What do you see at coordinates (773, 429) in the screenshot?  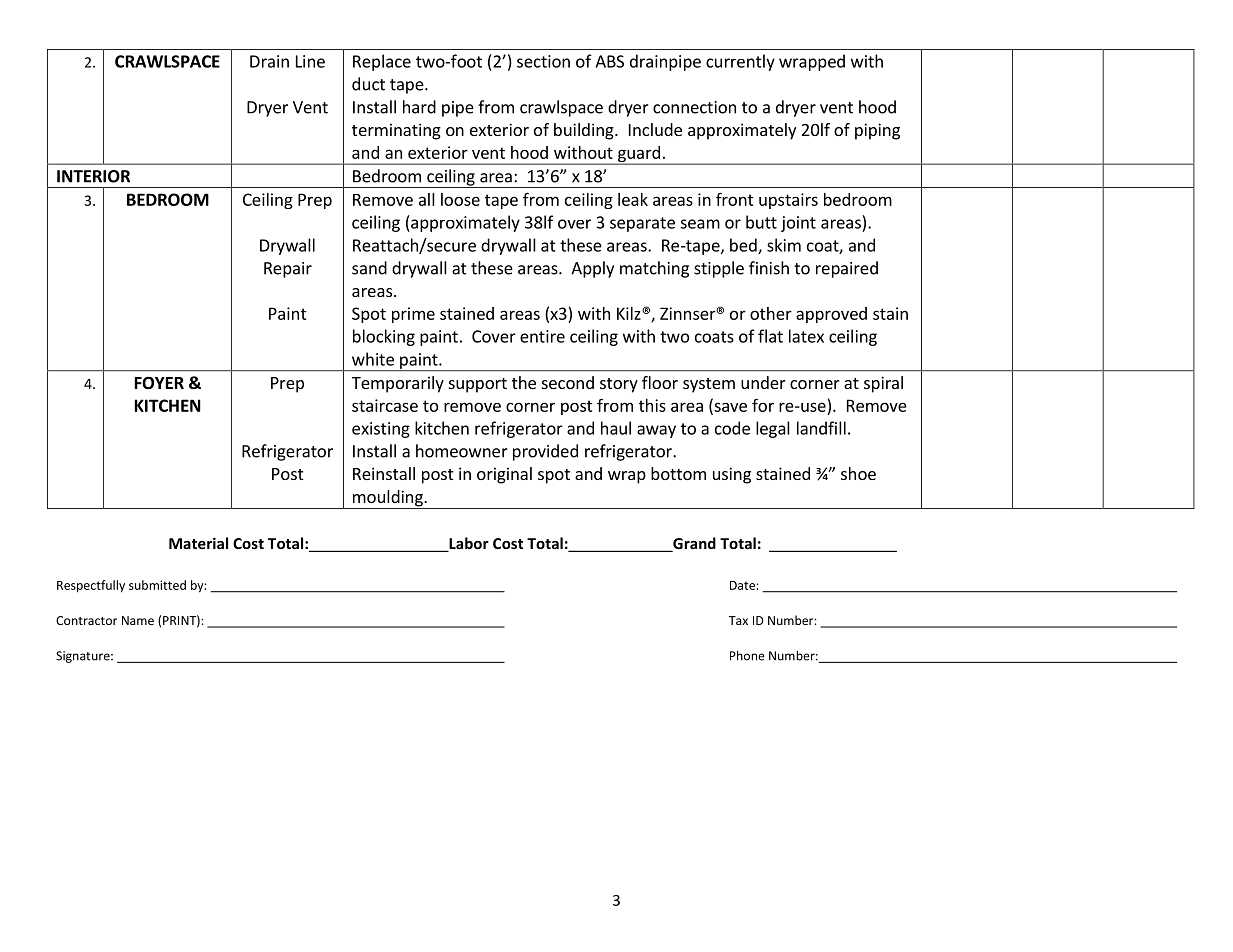 I see `legal` at bounding box center [773, 429].
